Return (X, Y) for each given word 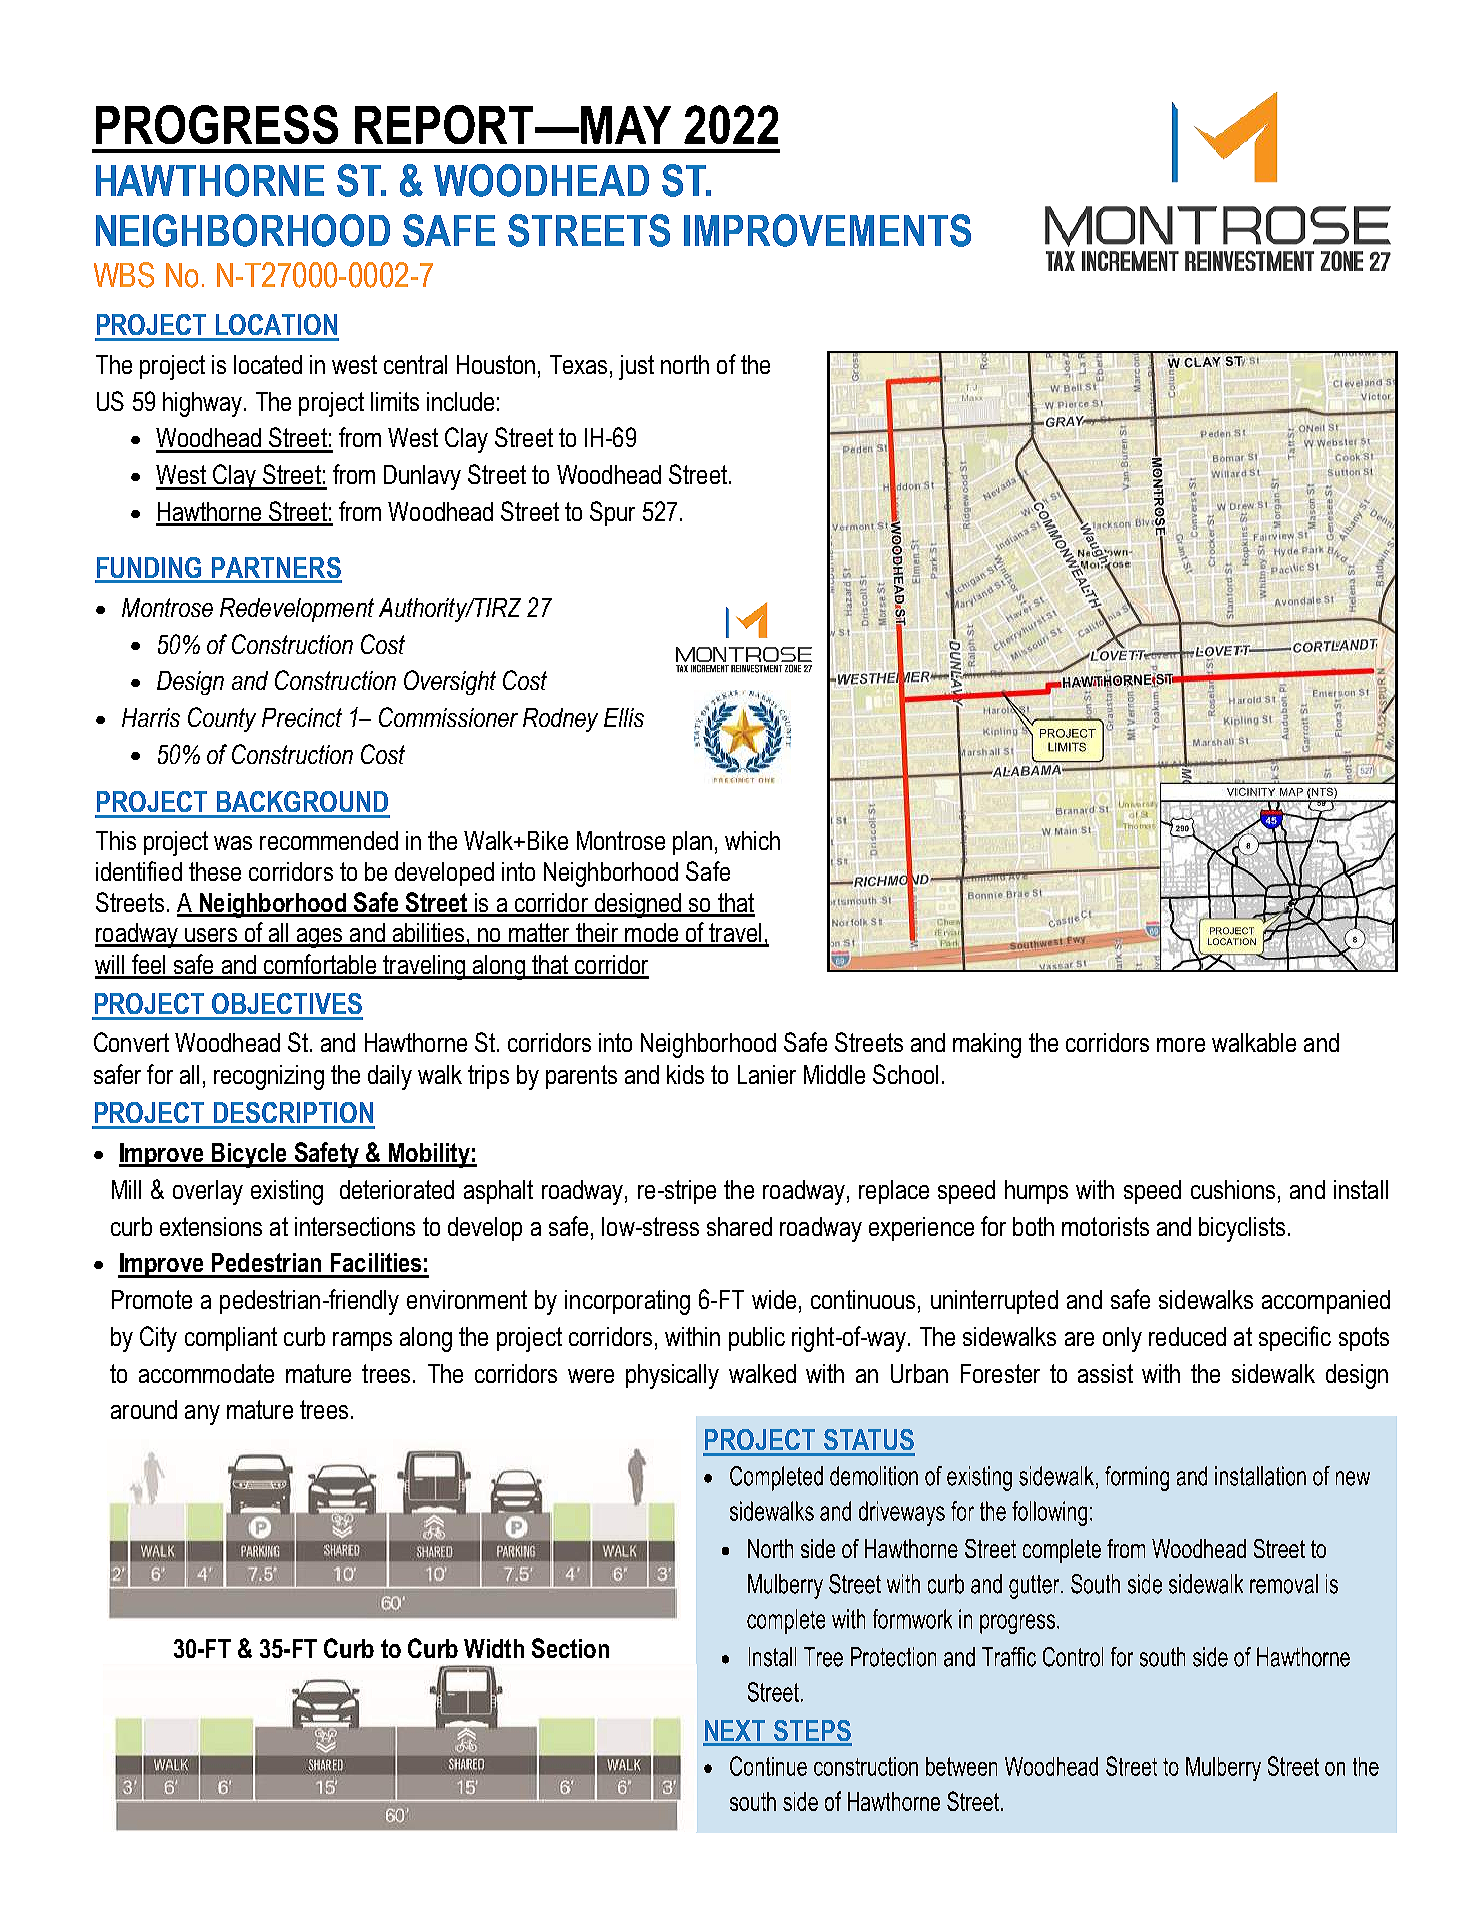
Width (494, 1648)
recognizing (269, 1077)
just (636, 367)
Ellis (624, 717)
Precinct (302, 717)
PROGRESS (217, 124)
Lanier (767, 1074)
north (685, 364)
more (1181, 1045)
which (752, 840)
